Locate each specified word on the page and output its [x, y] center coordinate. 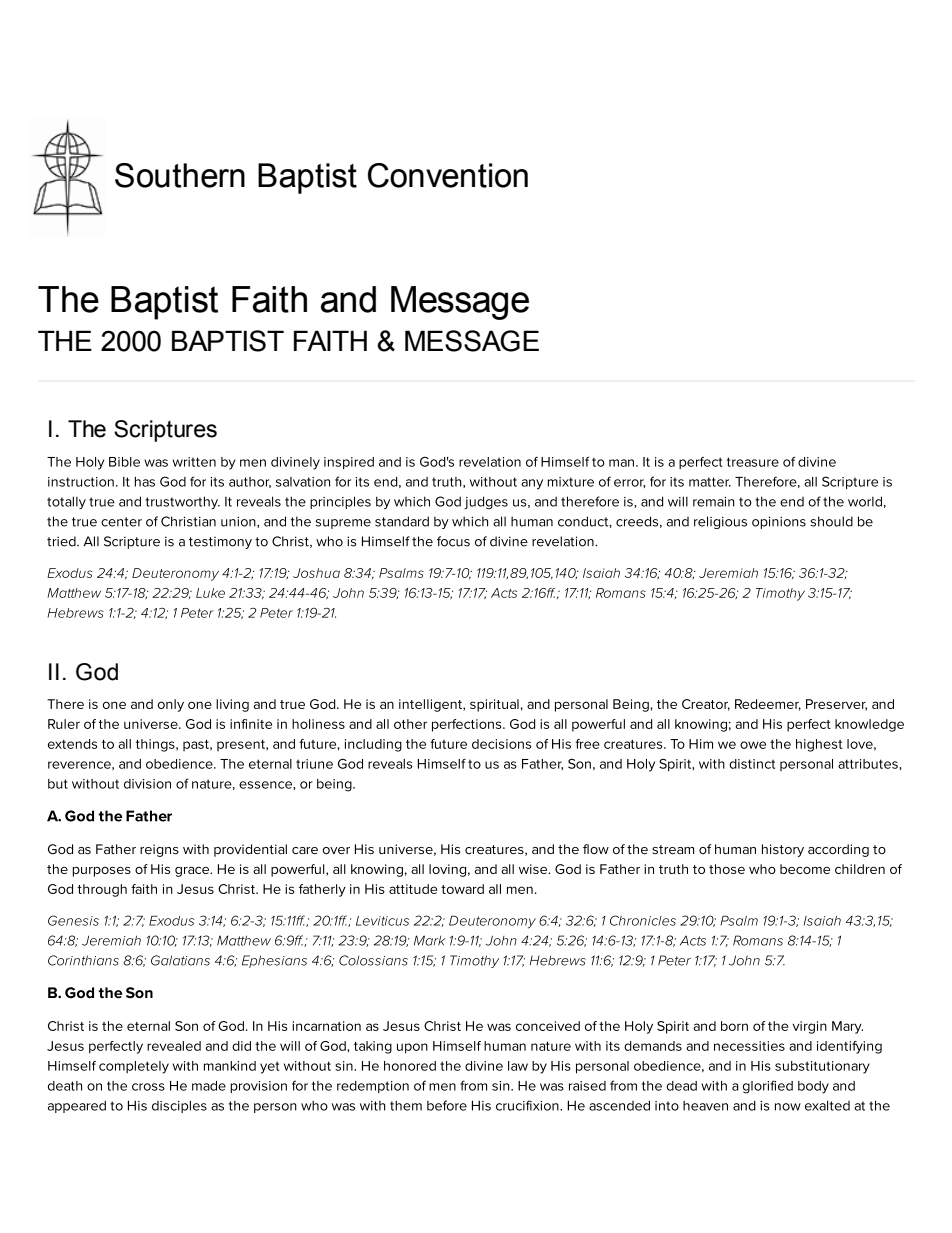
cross [148, 1087]
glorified [768, 1087]
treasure [753, 462]
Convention [448, 175]
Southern [180, 175]
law [518, 1066]
